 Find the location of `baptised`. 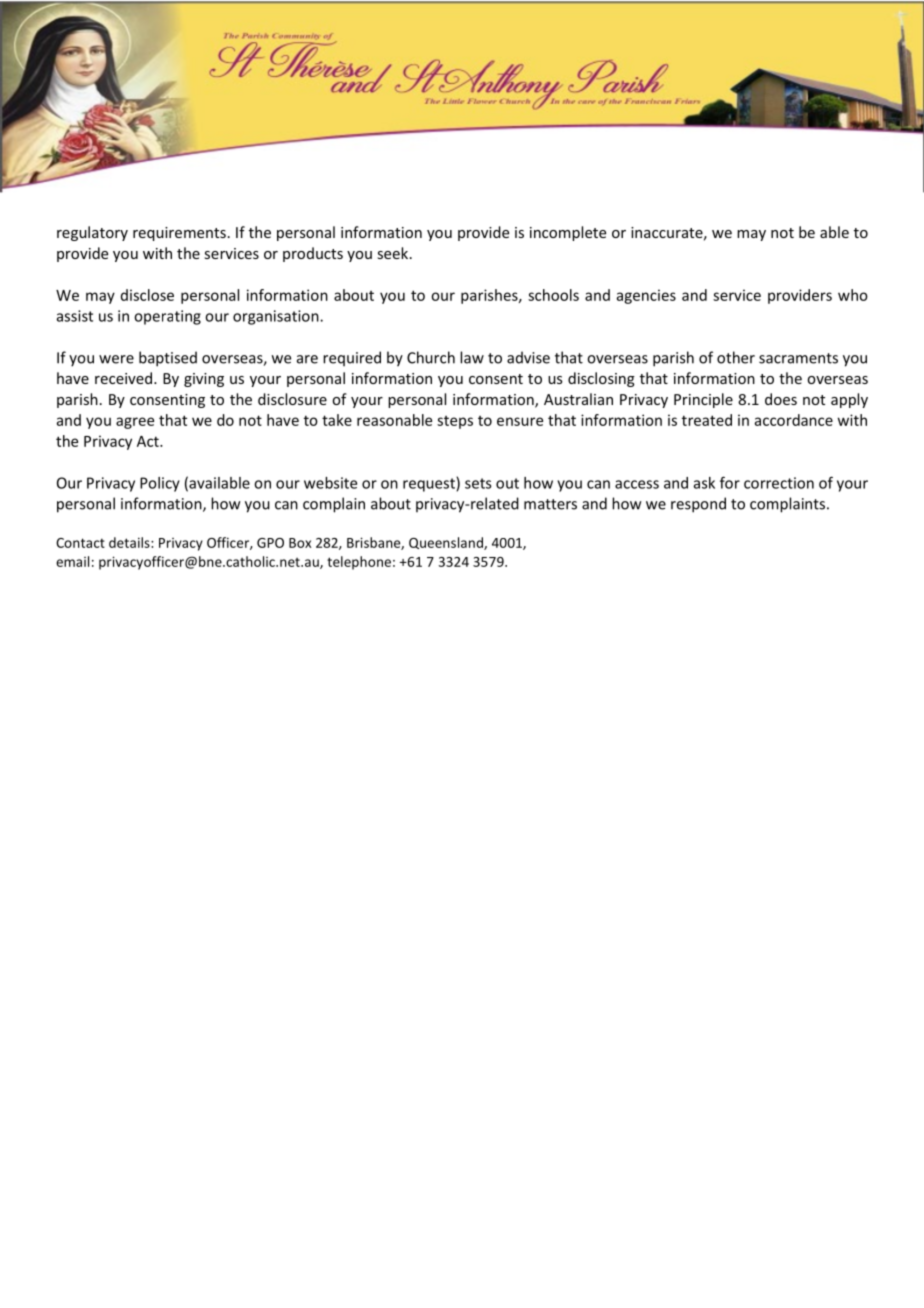

baptised is located at coordinates (168, 359).
